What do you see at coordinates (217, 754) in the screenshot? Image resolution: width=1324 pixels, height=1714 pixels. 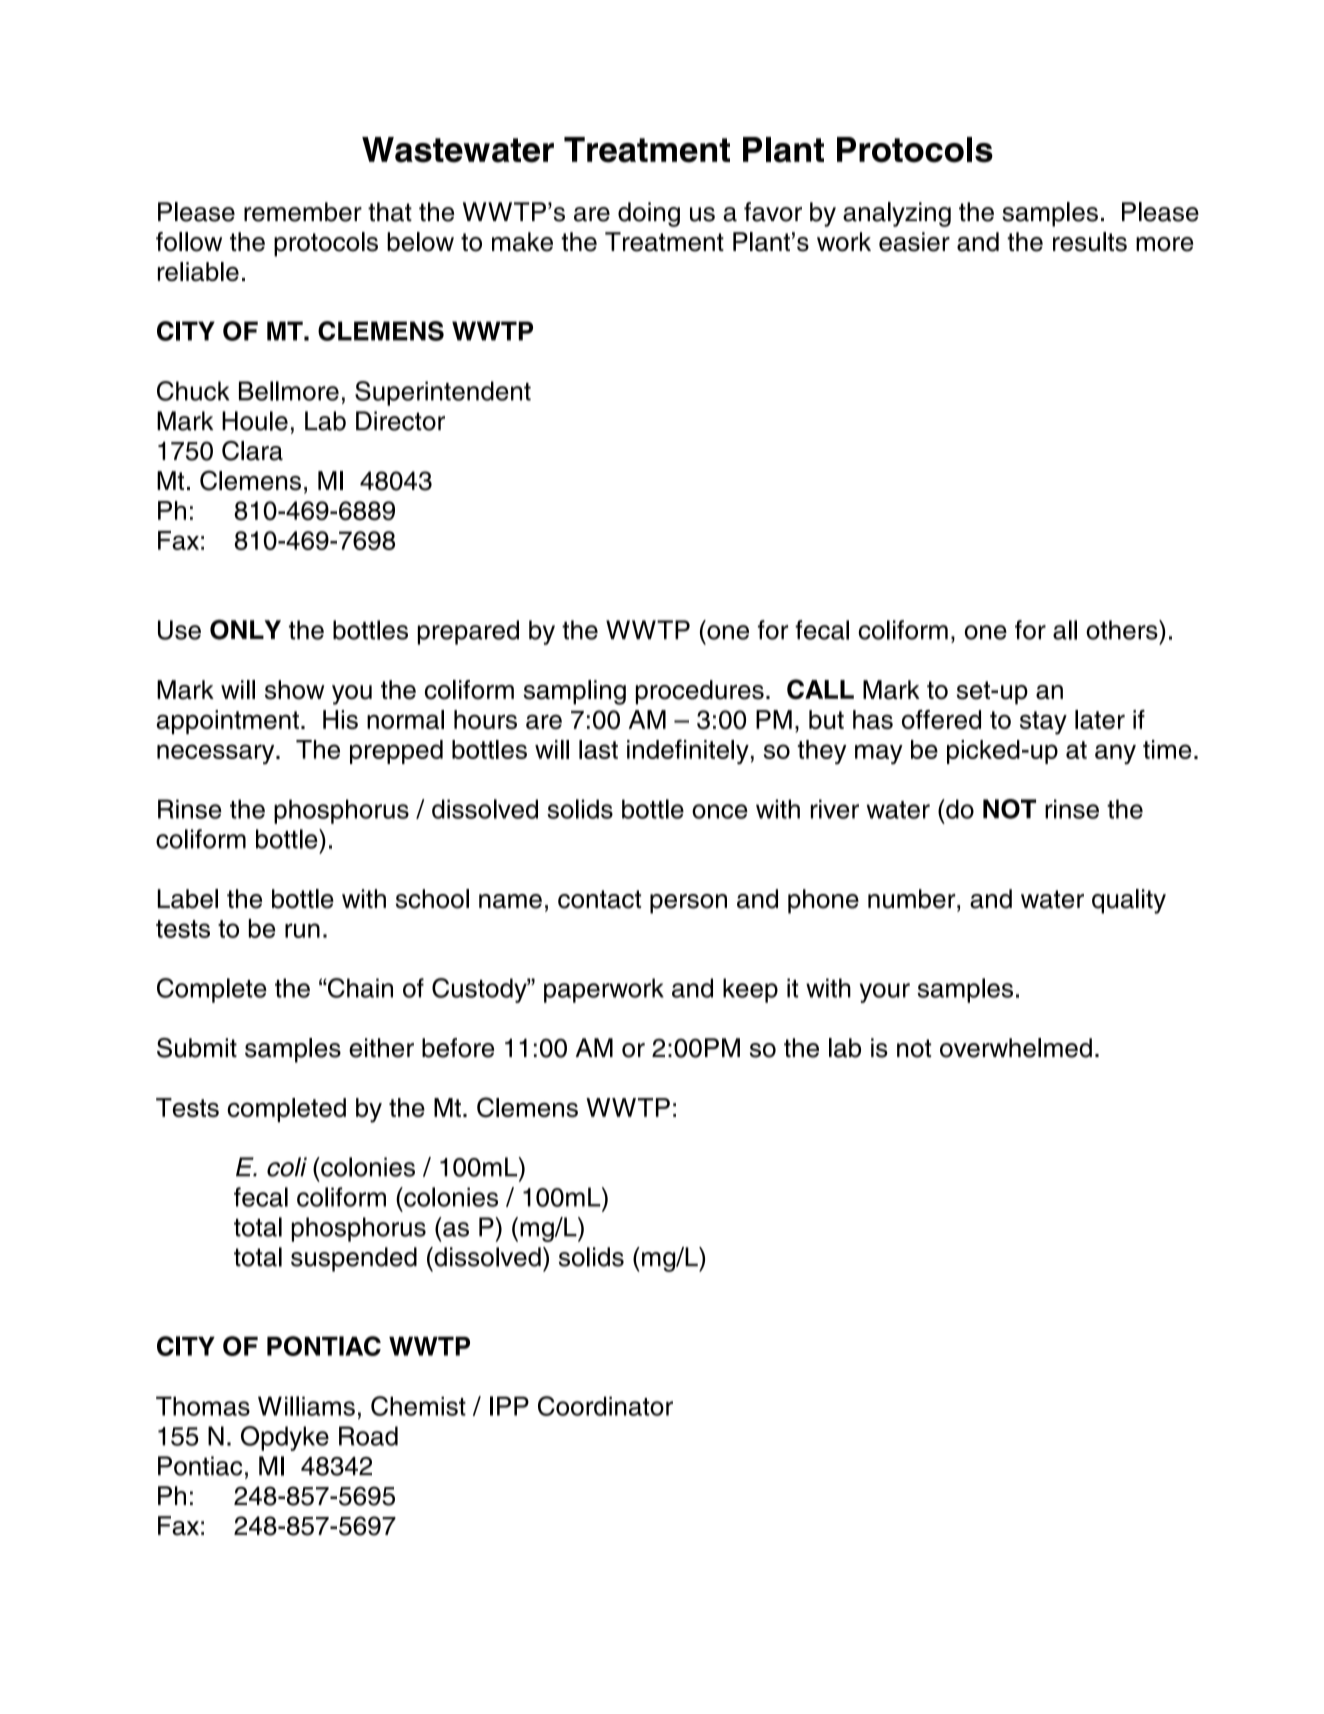 I see `necessary` at bounding box center [217, 754].
